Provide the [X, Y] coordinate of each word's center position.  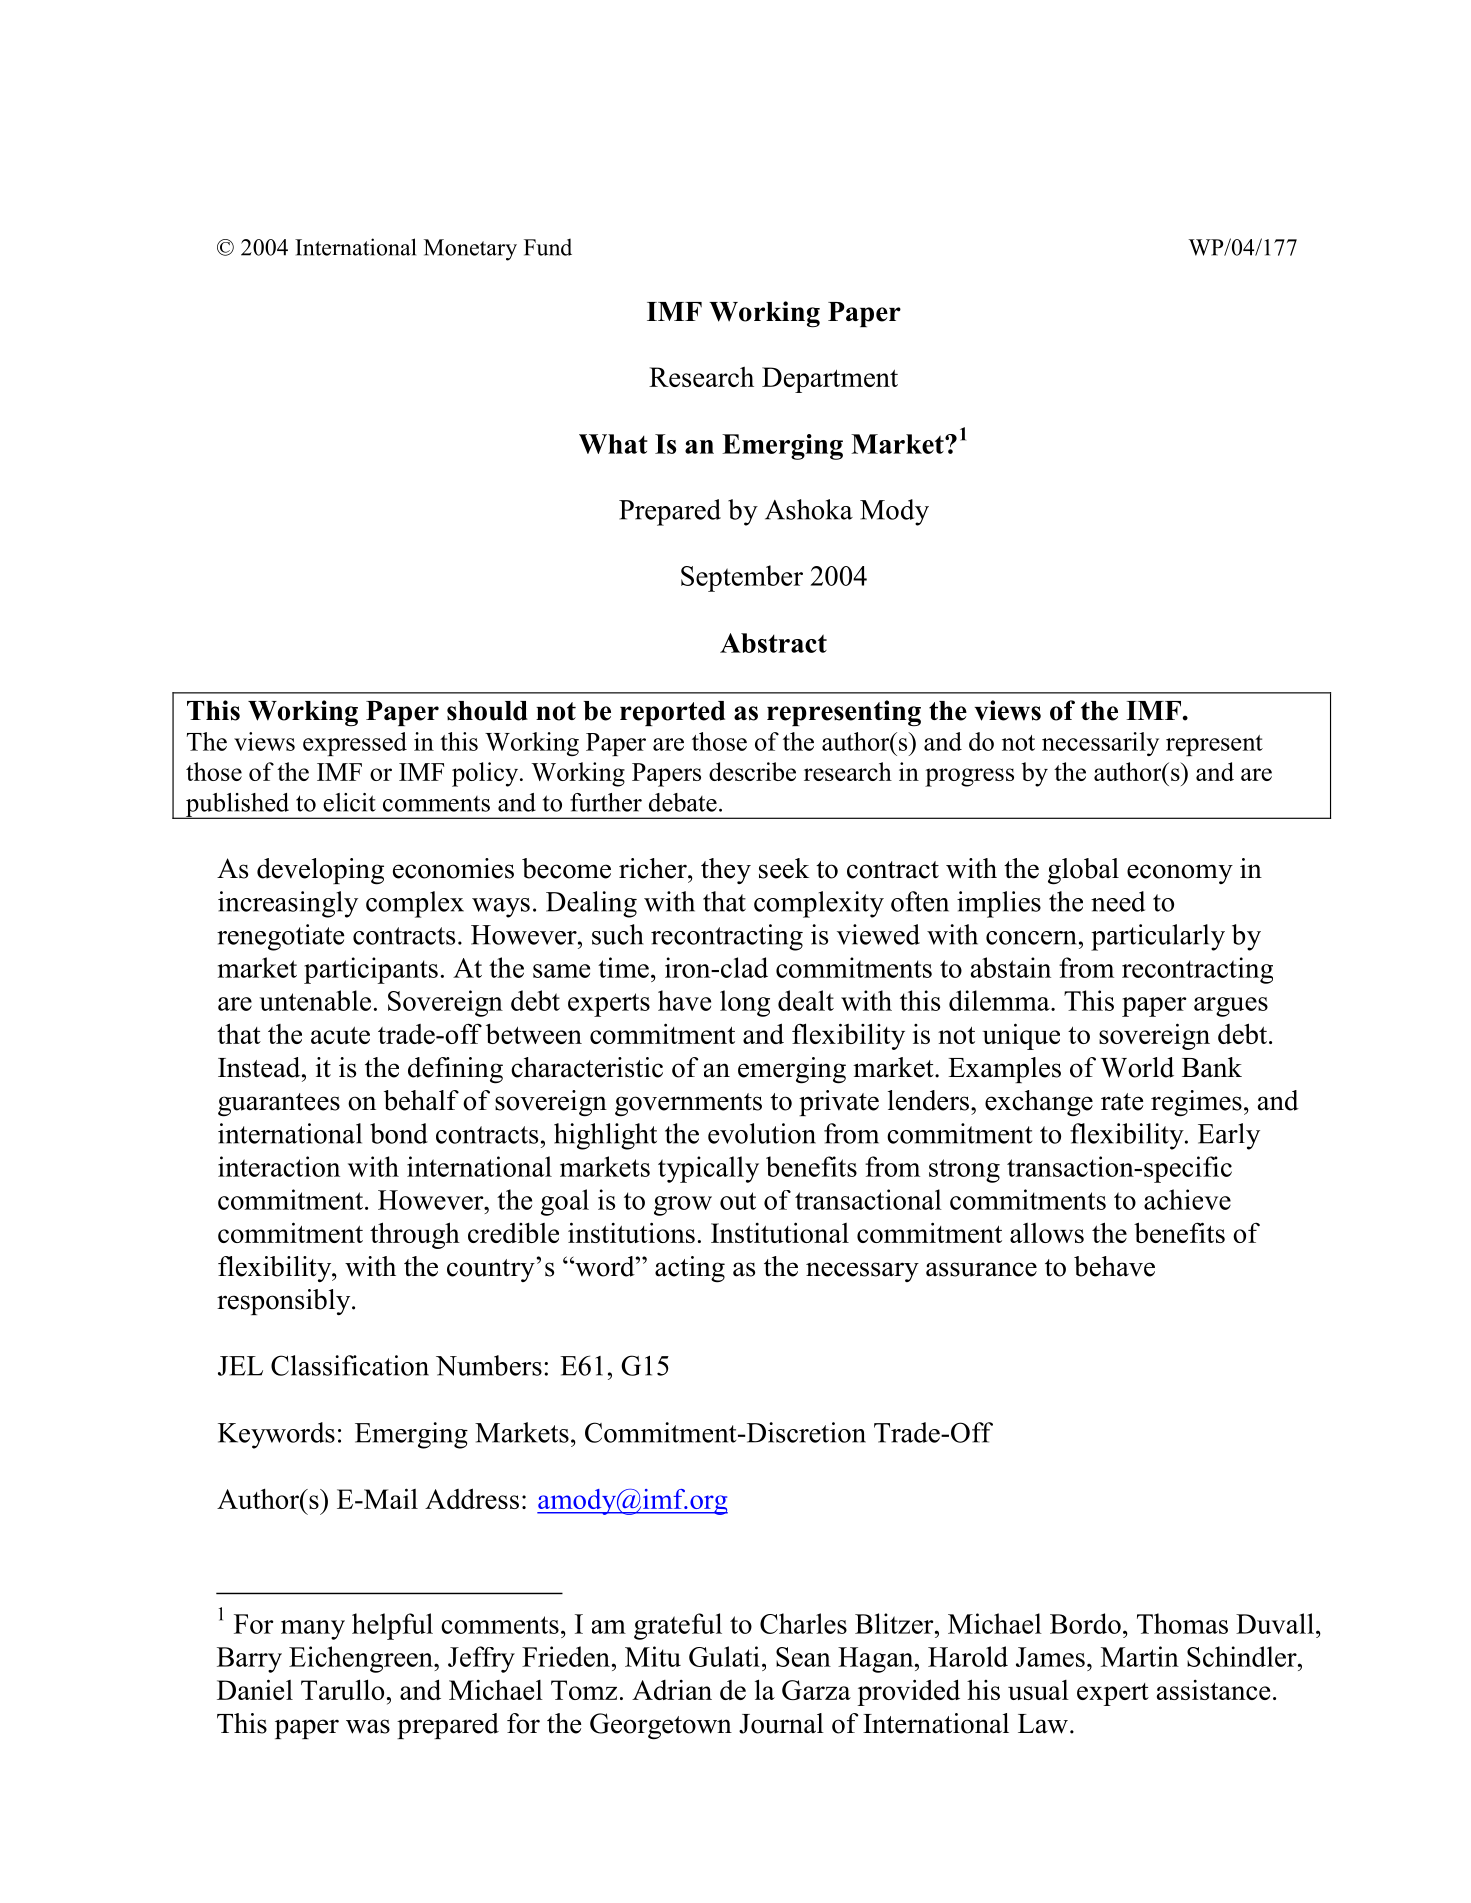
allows [1047, 1233]
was [368, 1726]
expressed [355, 744]
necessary [862, 1272]
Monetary [470, 250]
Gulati [724, 1656]
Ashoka [809, 509]
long [745, 1003]
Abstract [773, 643]
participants [371, 970]
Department [830, 380]
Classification [350, 1365]
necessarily [1100, 744]
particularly [1158, 937]
